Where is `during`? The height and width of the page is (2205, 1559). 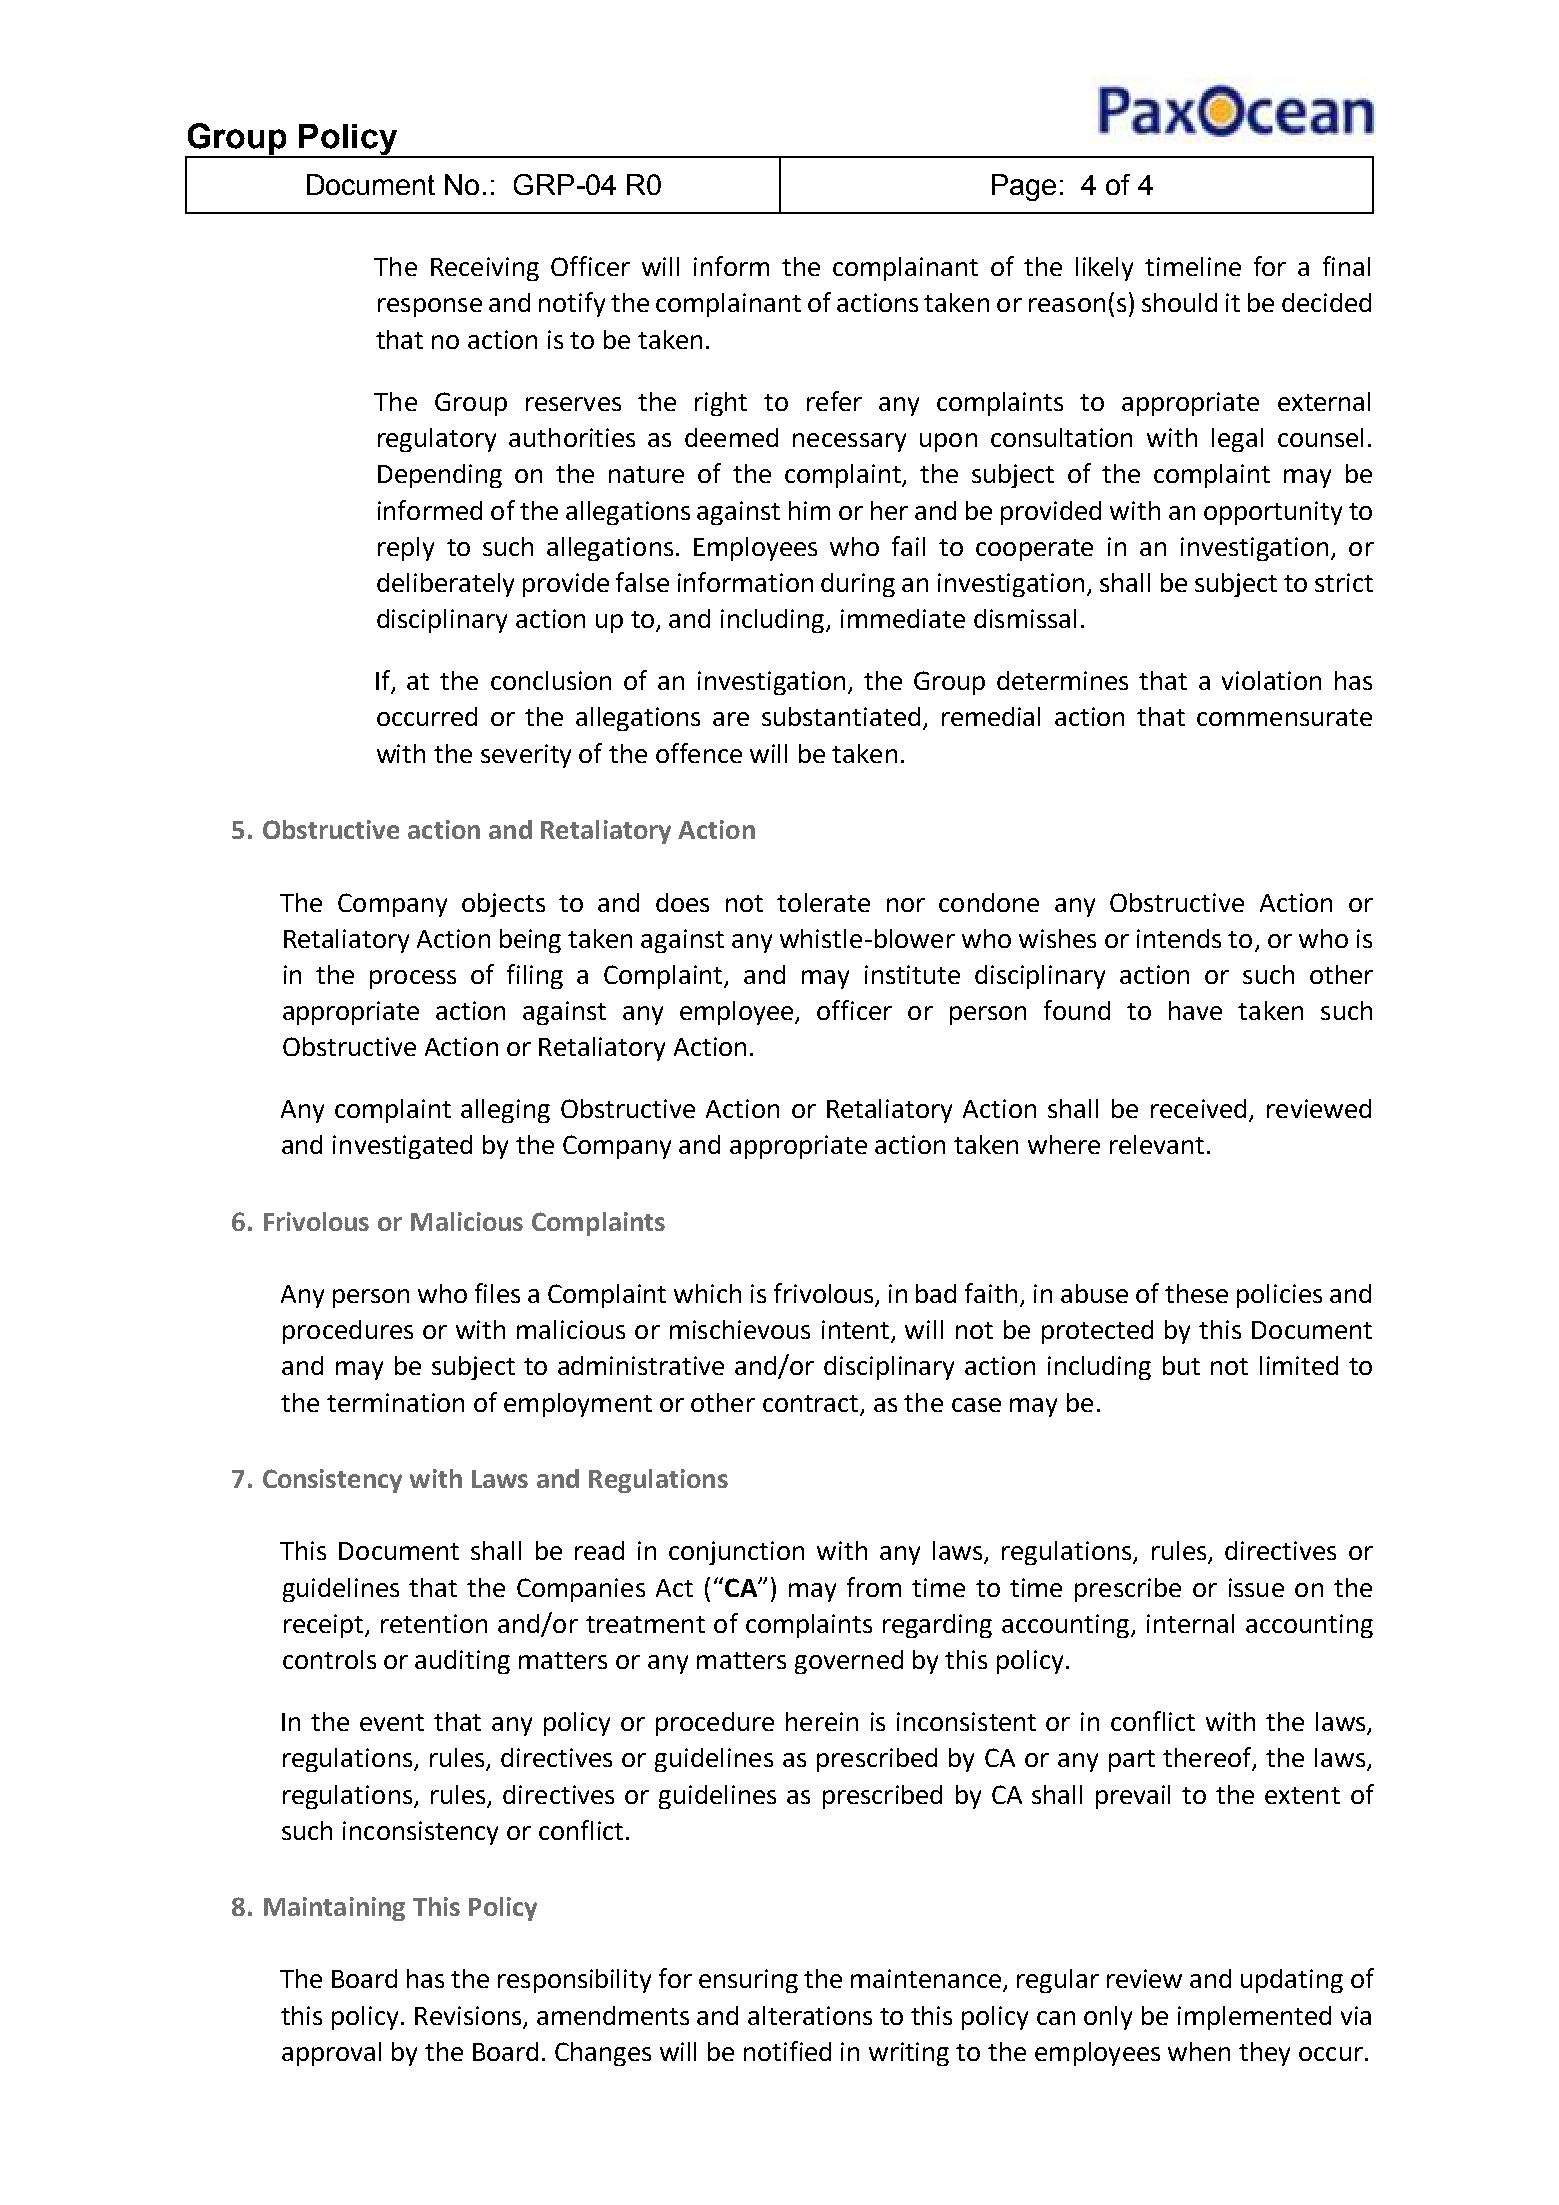
during is located at coordinates (858, 585).
